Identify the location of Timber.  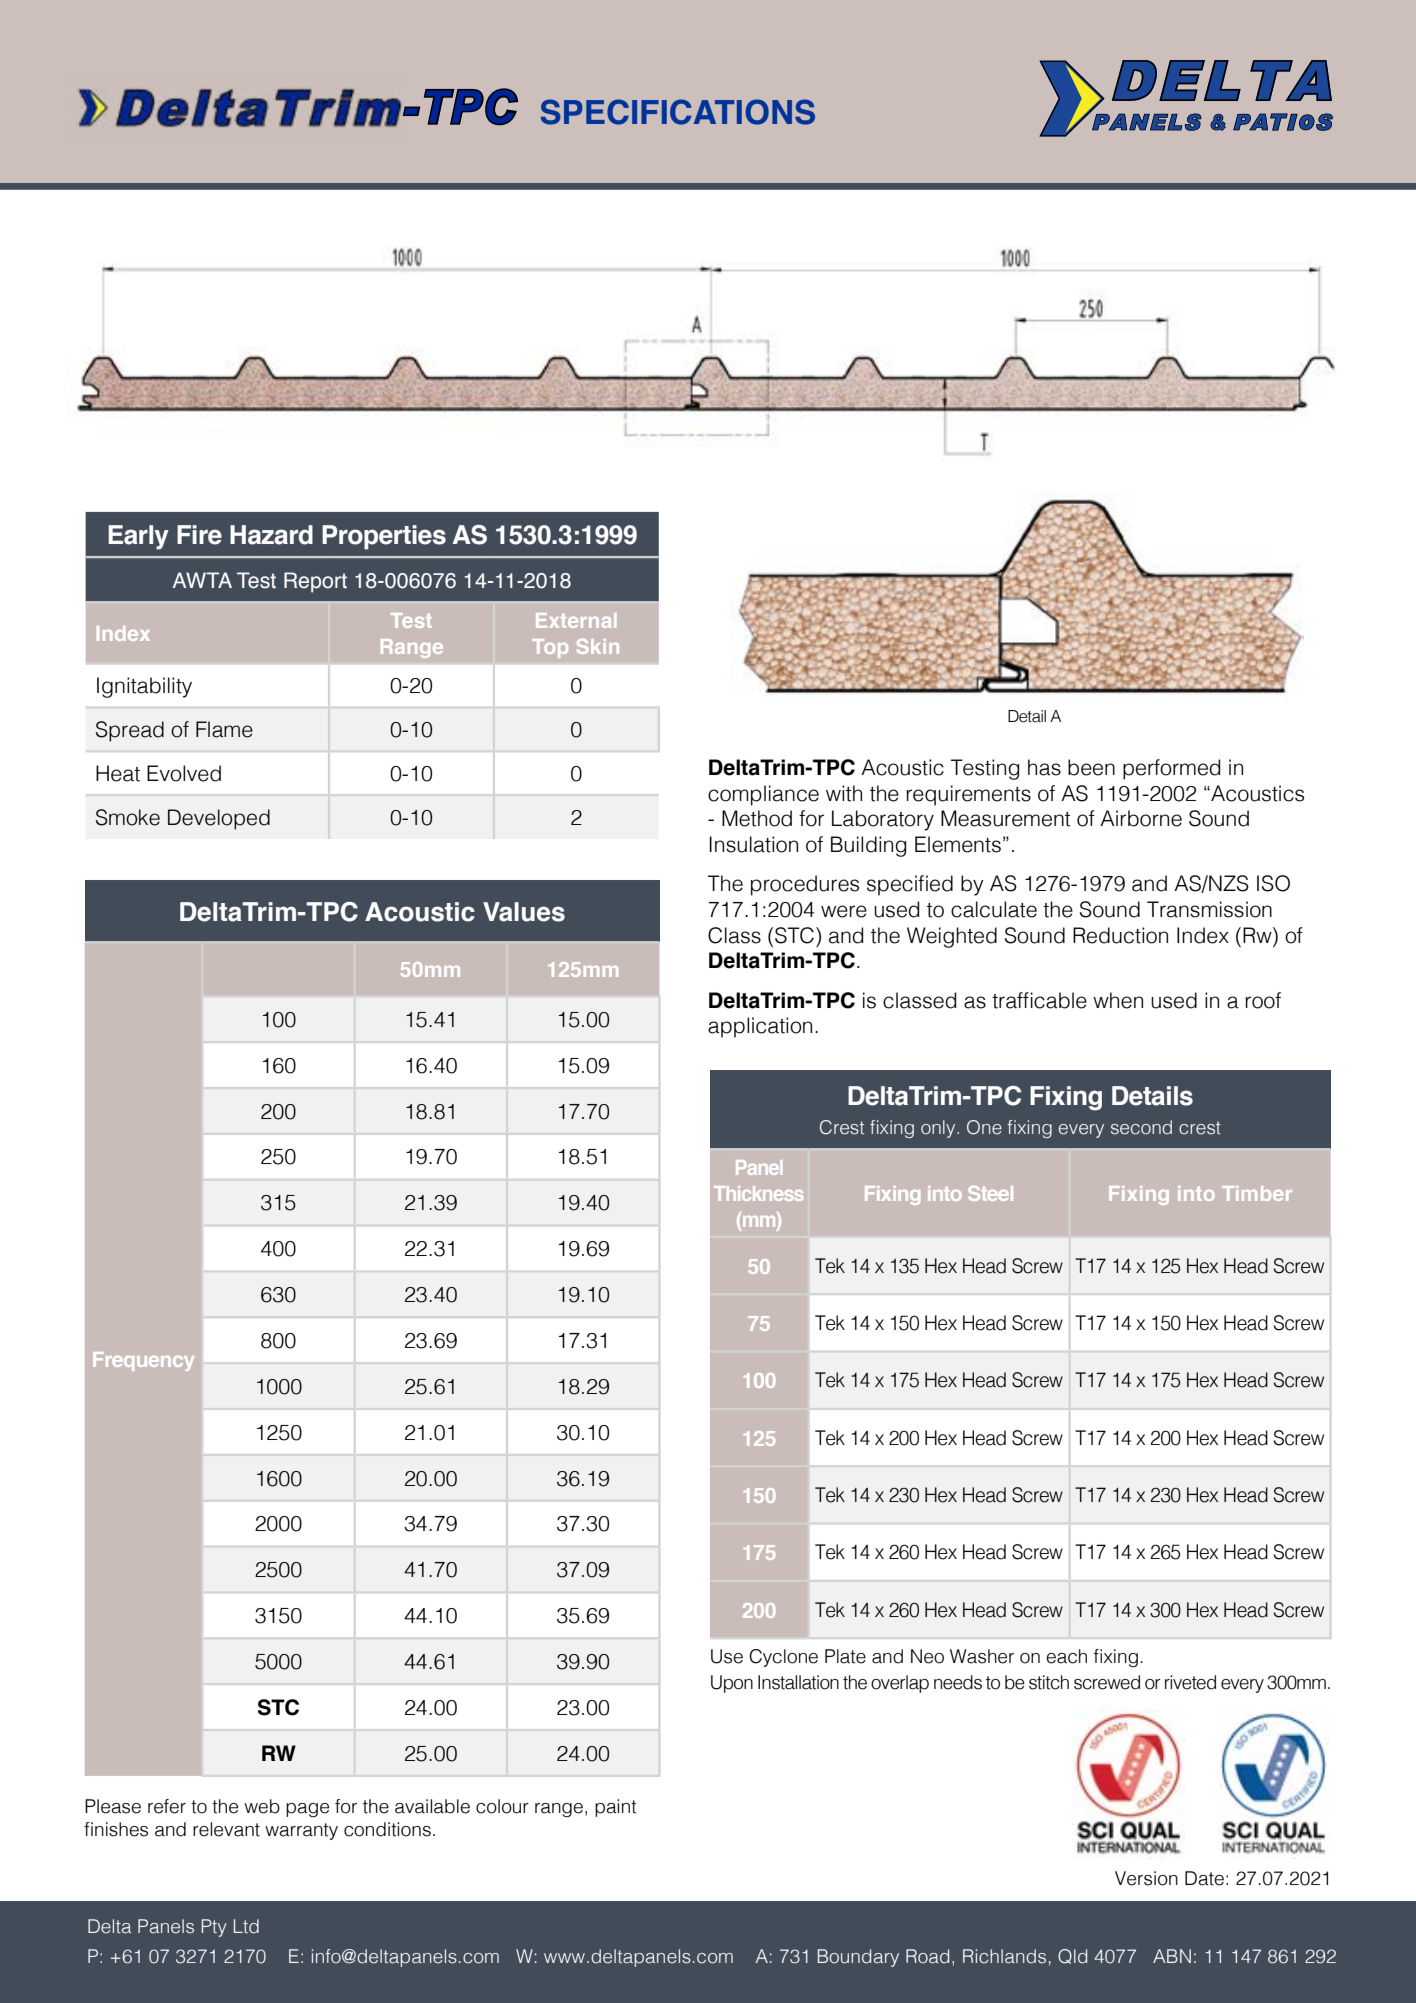
(1257, 1193).
